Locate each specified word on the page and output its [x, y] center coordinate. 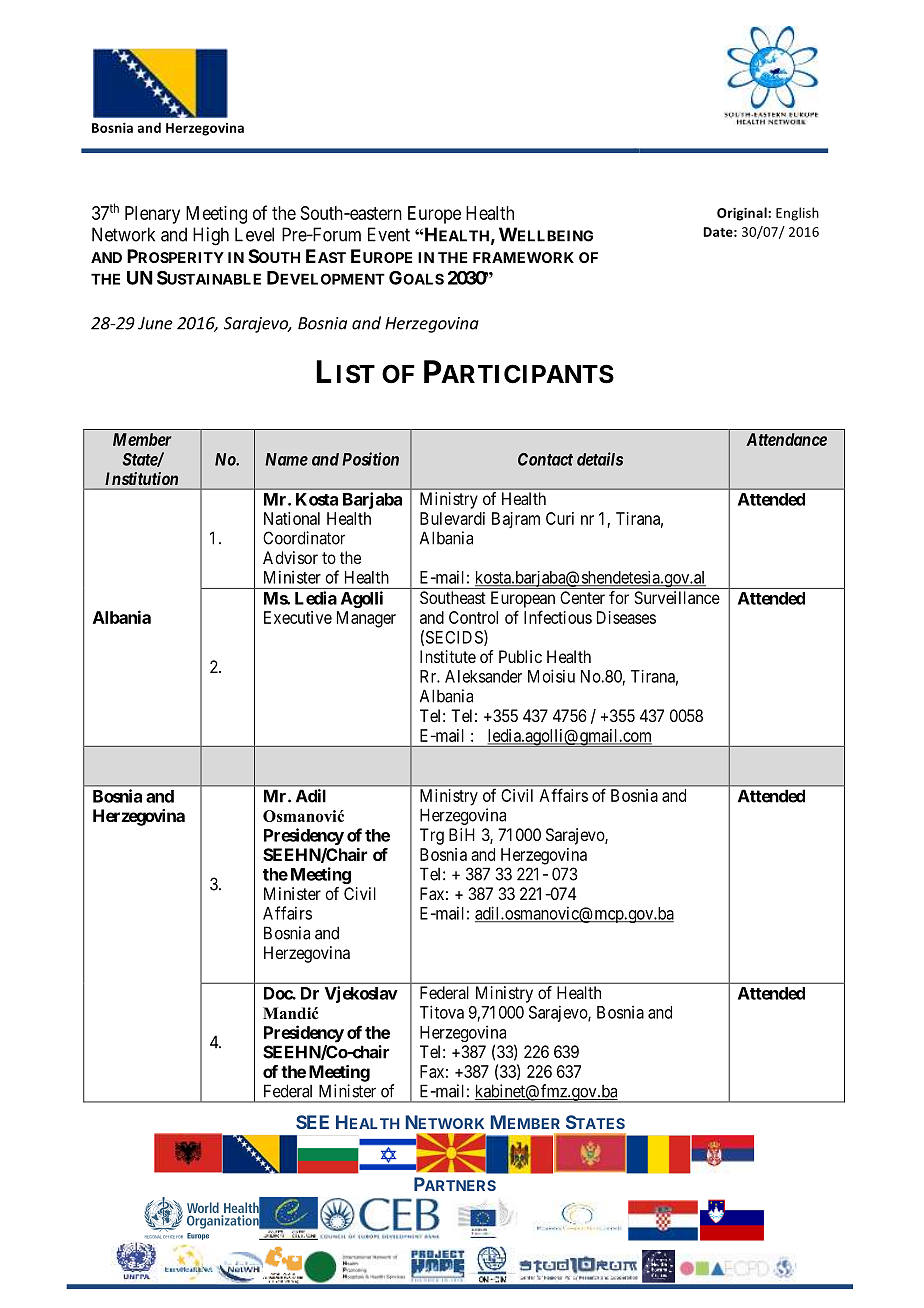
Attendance [786, 439]
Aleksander [483, 676]
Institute [448, 656]
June [155, 323]
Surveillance [677, 597]
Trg [432, 836]
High [211, 236]
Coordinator [304, 538]
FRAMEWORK [523, 257]
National [292, 518]
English [797, 214]
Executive [298, 617]
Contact [545, 459]
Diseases [626, 617]
